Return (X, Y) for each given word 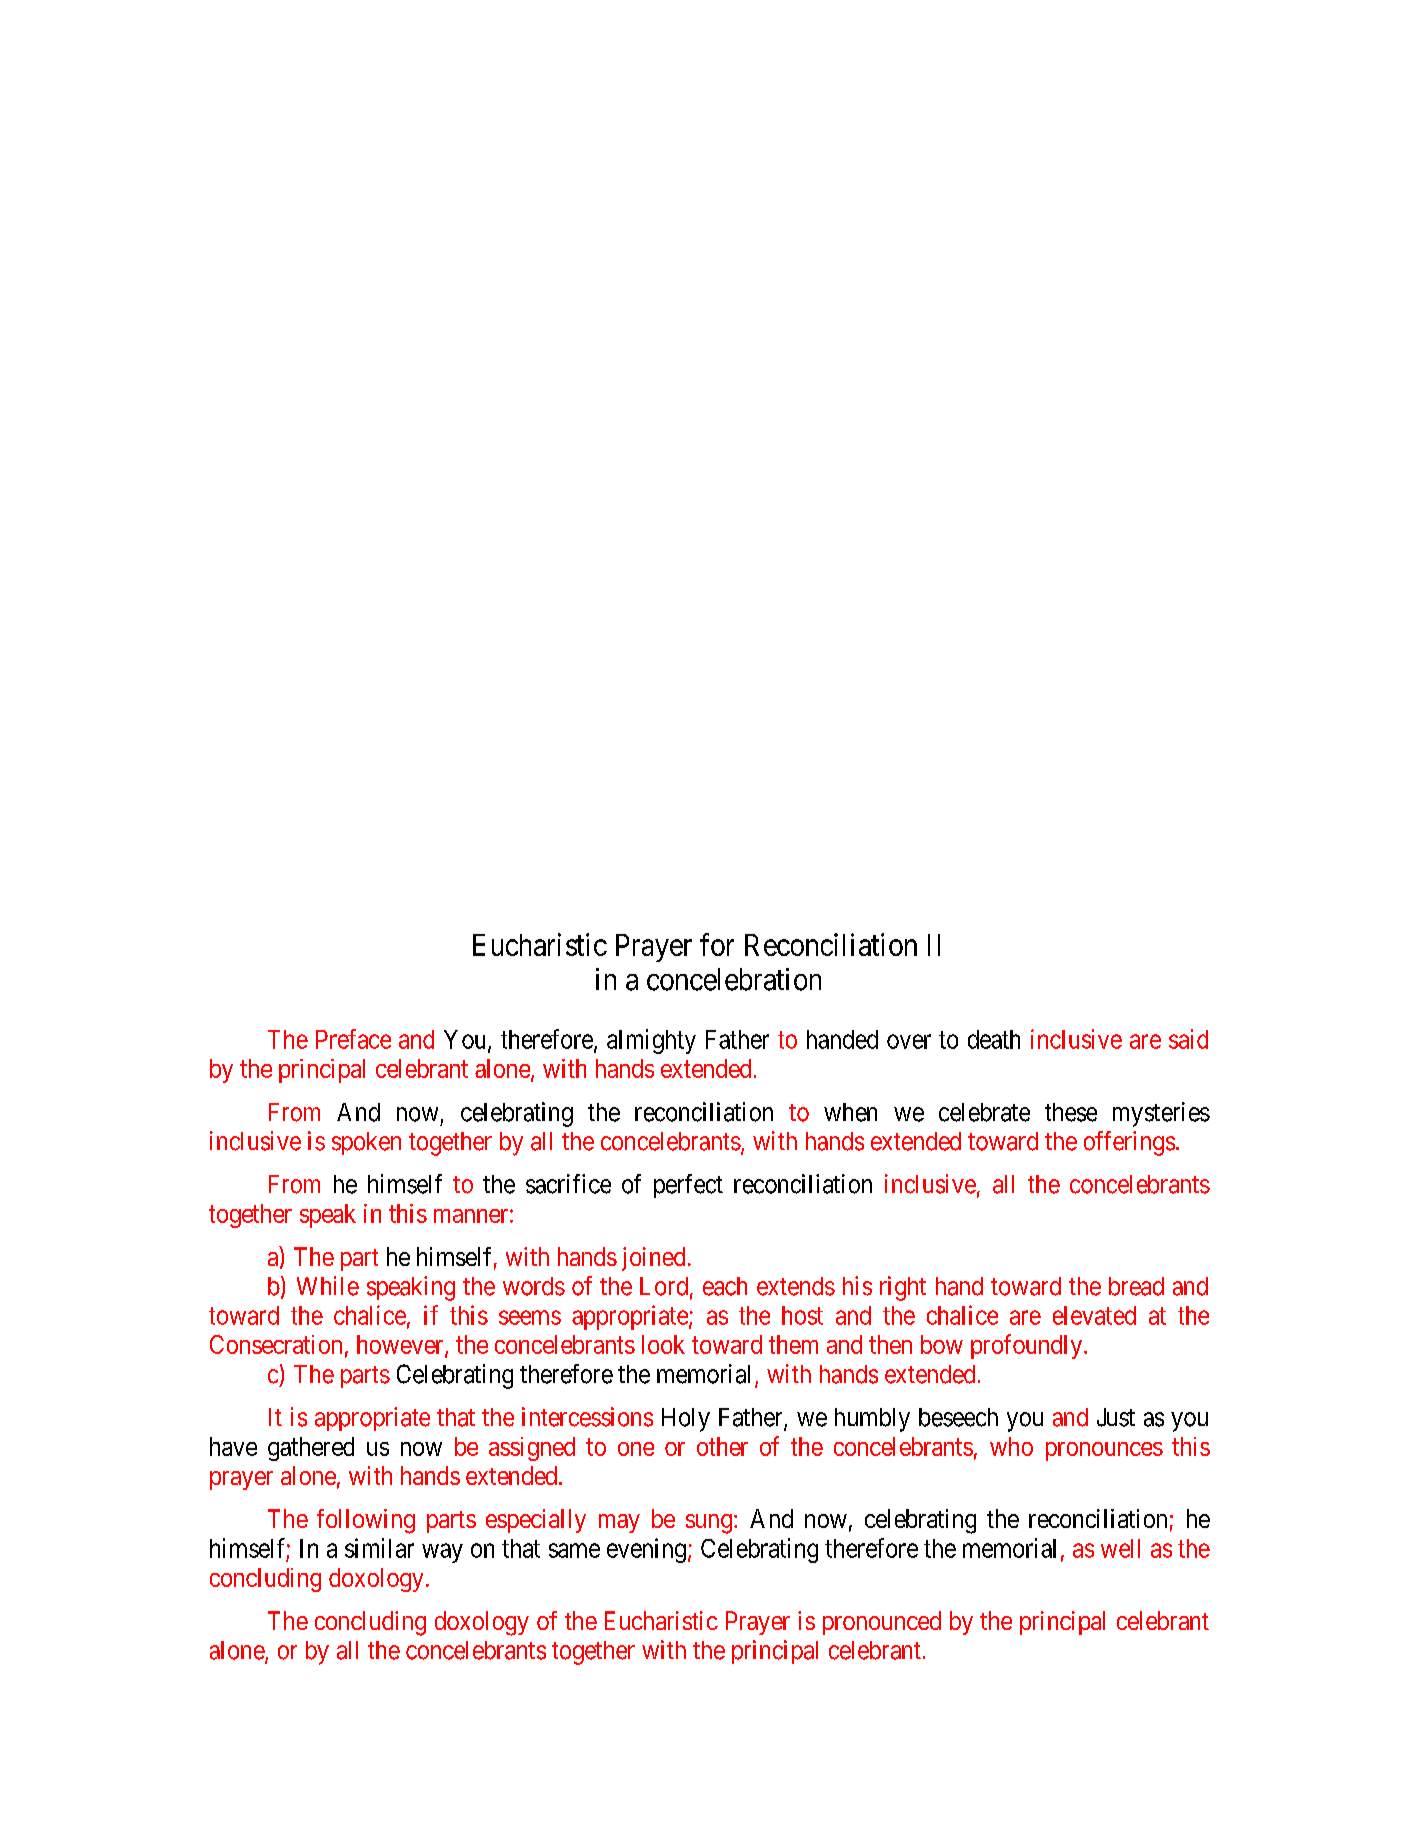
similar (379, 1548)
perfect (688, 1186)
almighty (651, 1041)
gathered (311, 1449)
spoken (366, 1143)
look (663, 1344)
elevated (1094, 1315)
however (401, 1346)
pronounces (1104, 1451)
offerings (1129, 1143)
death (994, 1039)
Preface (353, 1039)
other (722, 1446)
